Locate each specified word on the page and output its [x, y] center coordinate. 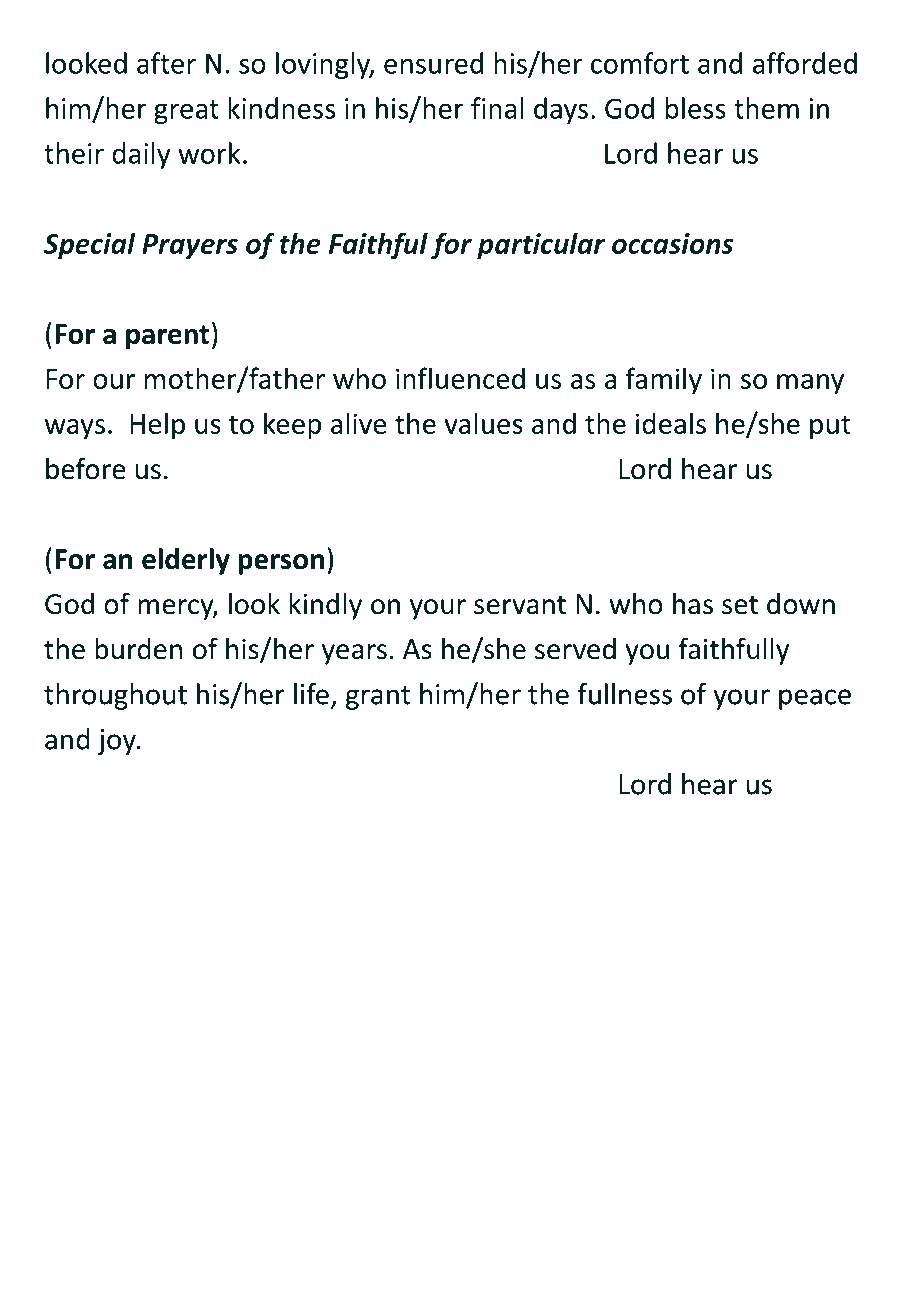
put [830, 427]
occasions [672, 243]
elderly [186, 561]
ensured [433, 63]
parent [167, 337]
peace [815, 699]
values [483, 423]
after [166, 63]
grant [378, 698]
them [766, 108]
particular [541, 245]
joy [118, 742]
